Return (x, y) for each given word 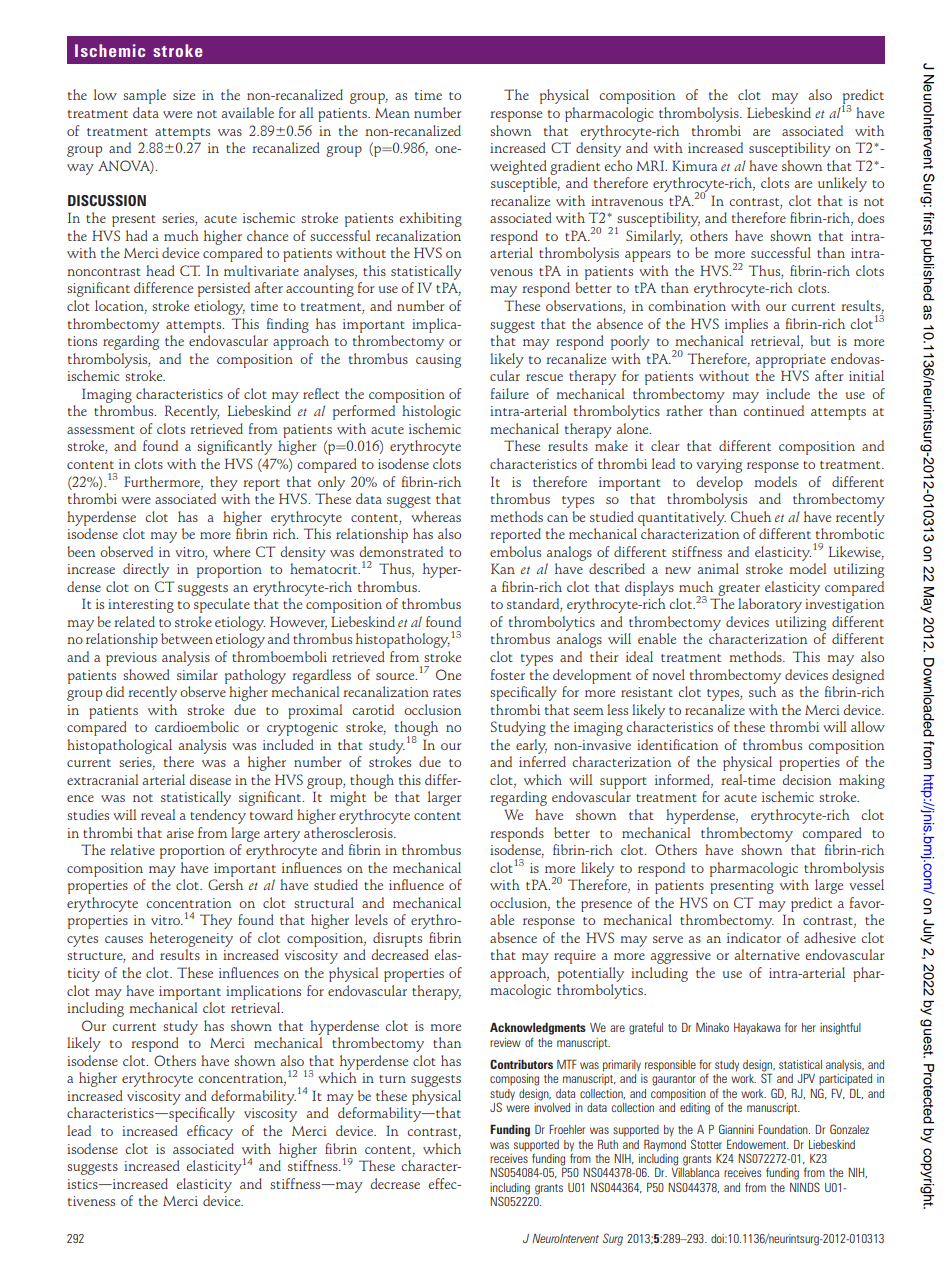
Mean (392, 113)
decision (806, 779)
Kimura (694, 166)
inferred (542, 761)
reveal (158, 814)
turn (392, 1079)
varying (719, 466)
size (184, 95)
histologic (431, 412)
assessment (101, 430)
